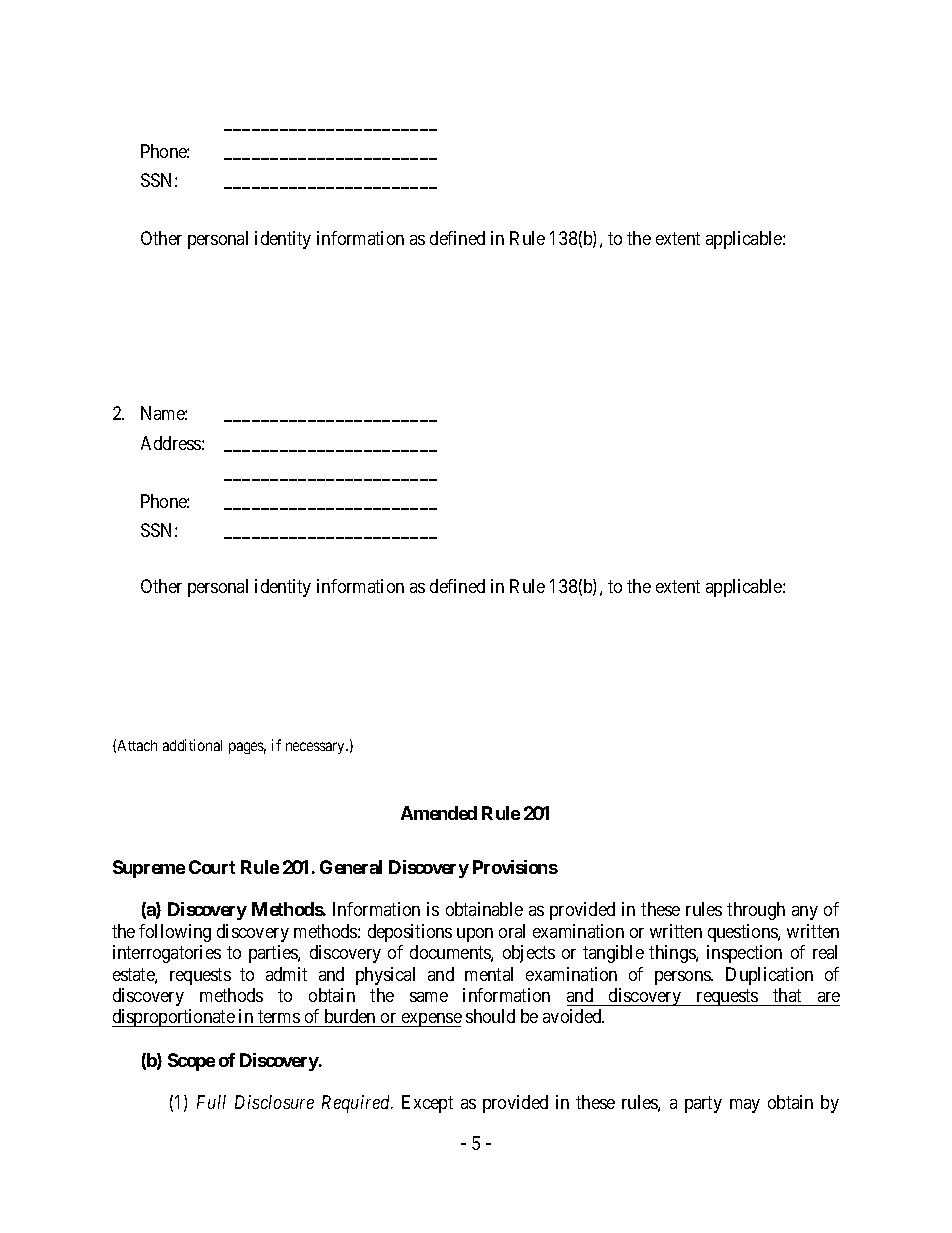 Image resolution: width=952 pixels, height=1233 pixels. I want to click on objects, so click(529, 954).
